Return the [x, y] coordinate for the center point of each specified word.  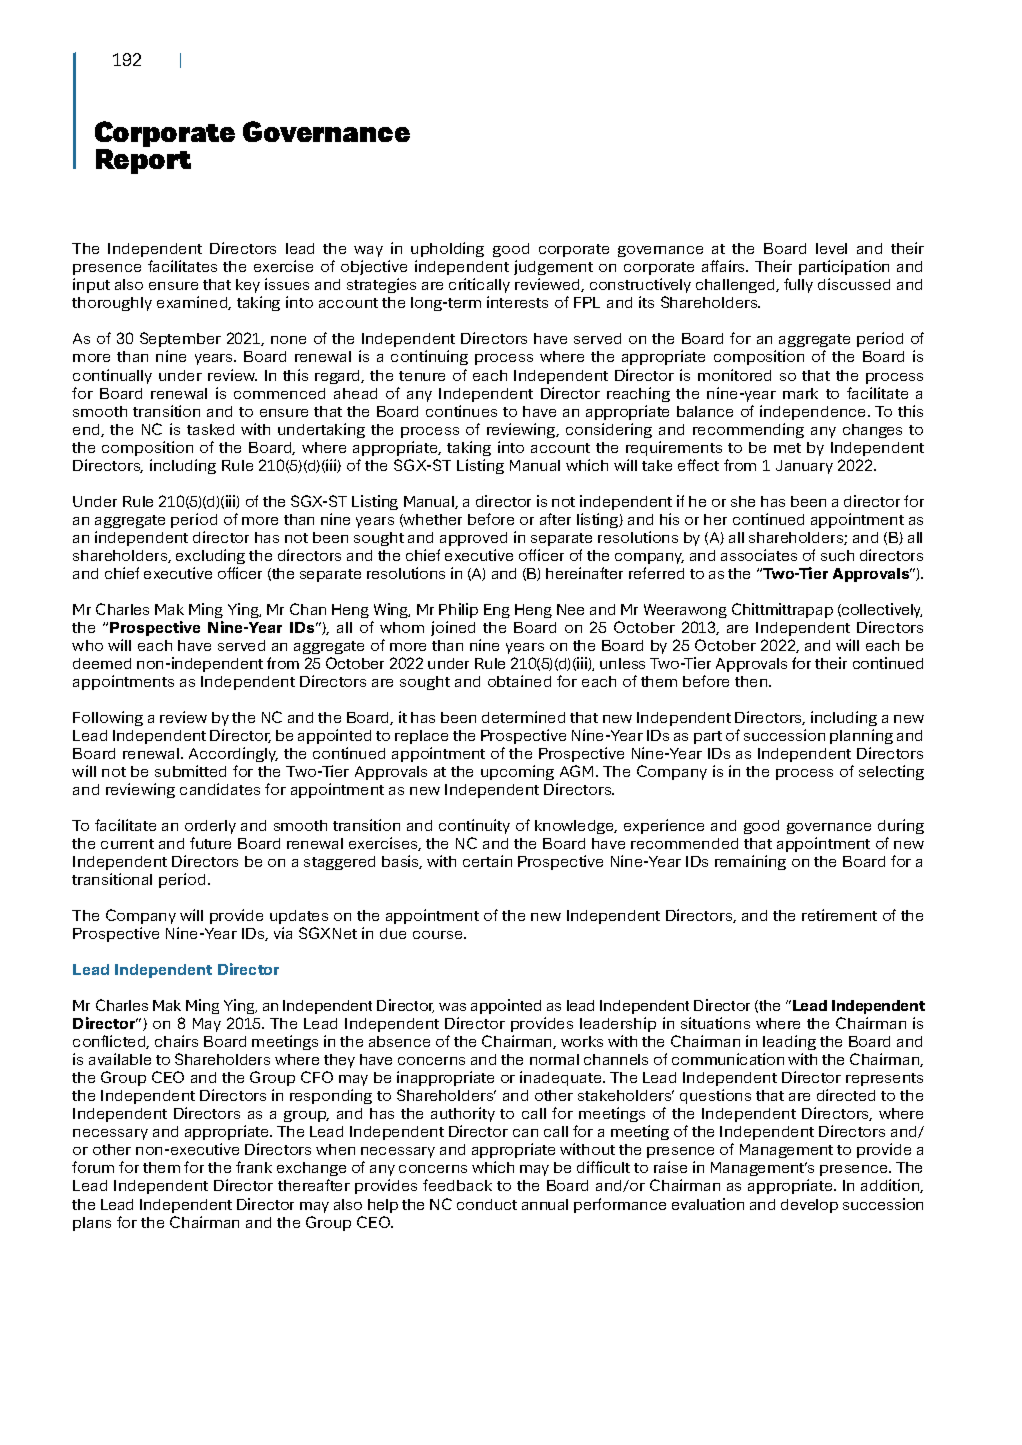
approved [473, 539]
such [837, 555]
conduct [487, 1204]
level [831, 248]
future [210, 843]
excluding [210, 556]
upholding [447, 249]
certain [487, 861]
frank [254, 1167]
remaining [750, 862]
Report [143, 161]
